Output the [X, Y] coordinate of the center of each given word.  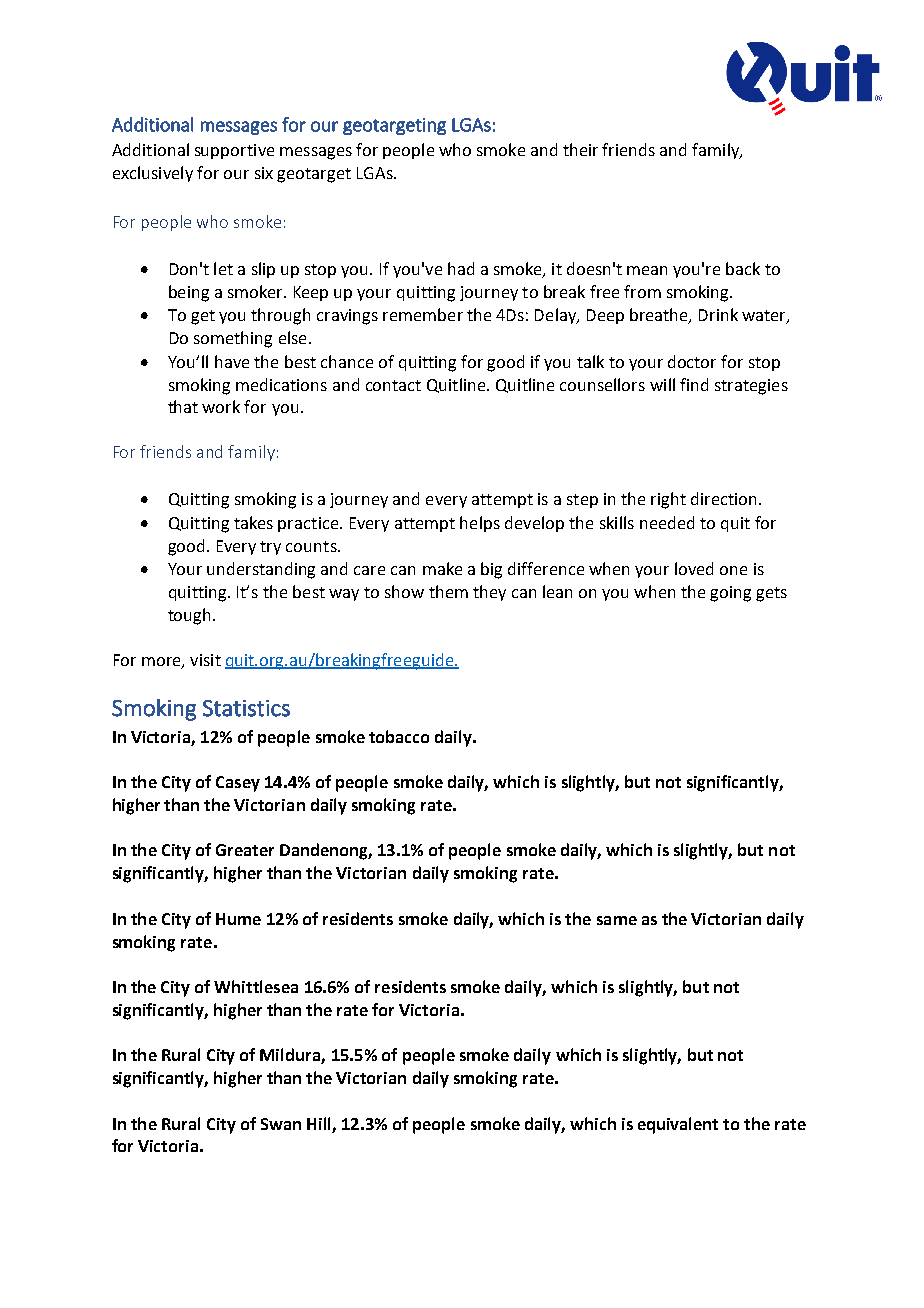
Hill [318, 1123]
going [730, 594]
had [461, 268]
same [617, 920]
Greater [245, 850]
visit [205, 660]
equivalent [678, 1125]
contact [393, 385]
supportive [234, 151]
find [694, 384]
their [580, 149]
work [221, 406]
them [448, 591]
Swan [281, 1124]
